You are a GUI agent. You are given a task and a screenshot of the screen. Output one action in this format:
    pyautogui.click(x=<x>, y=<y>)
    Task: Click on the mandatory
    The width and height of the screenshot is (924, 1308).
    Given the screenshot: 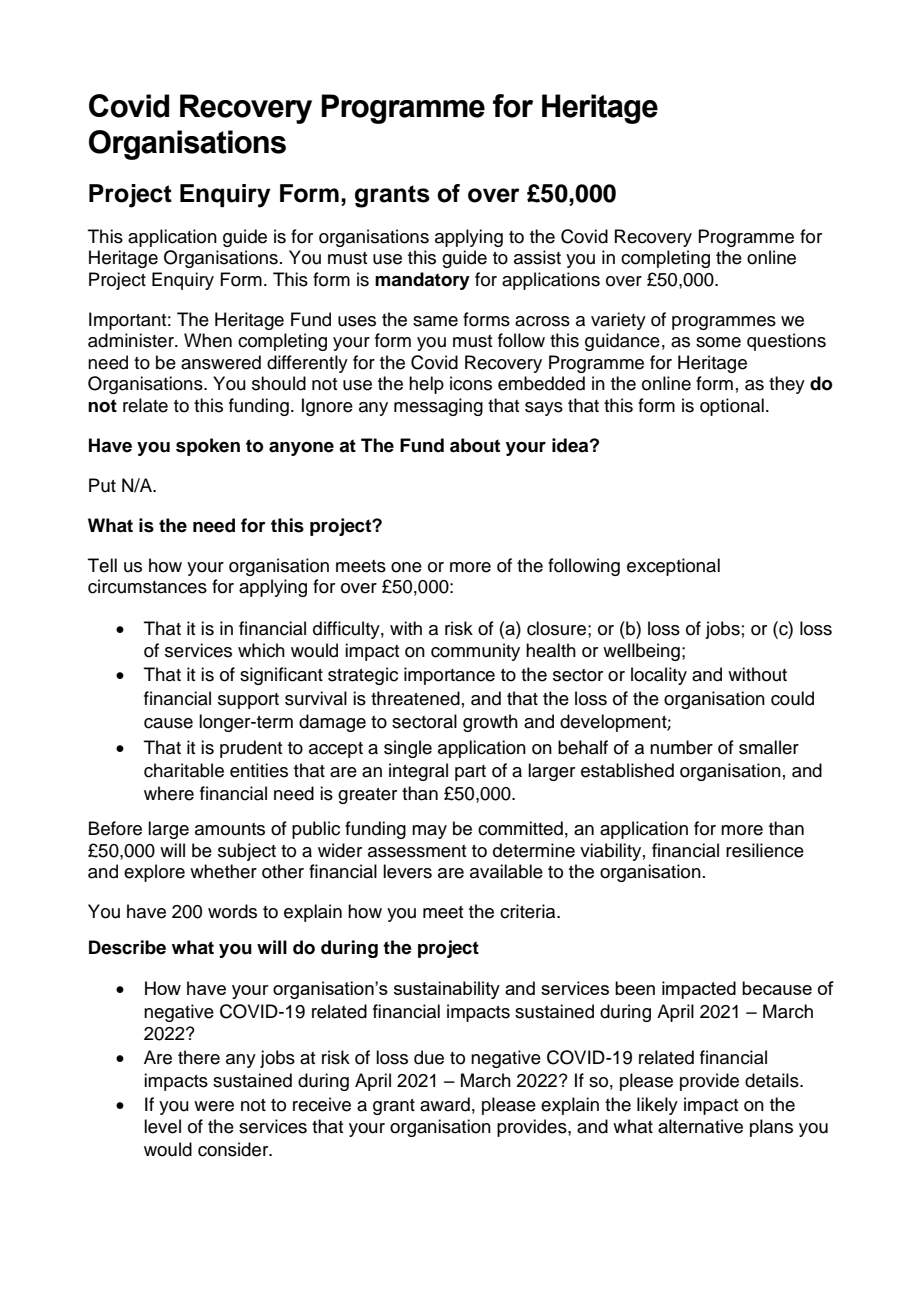 What is the action you would take?
    pyautogui.click(x=422, y=281)
